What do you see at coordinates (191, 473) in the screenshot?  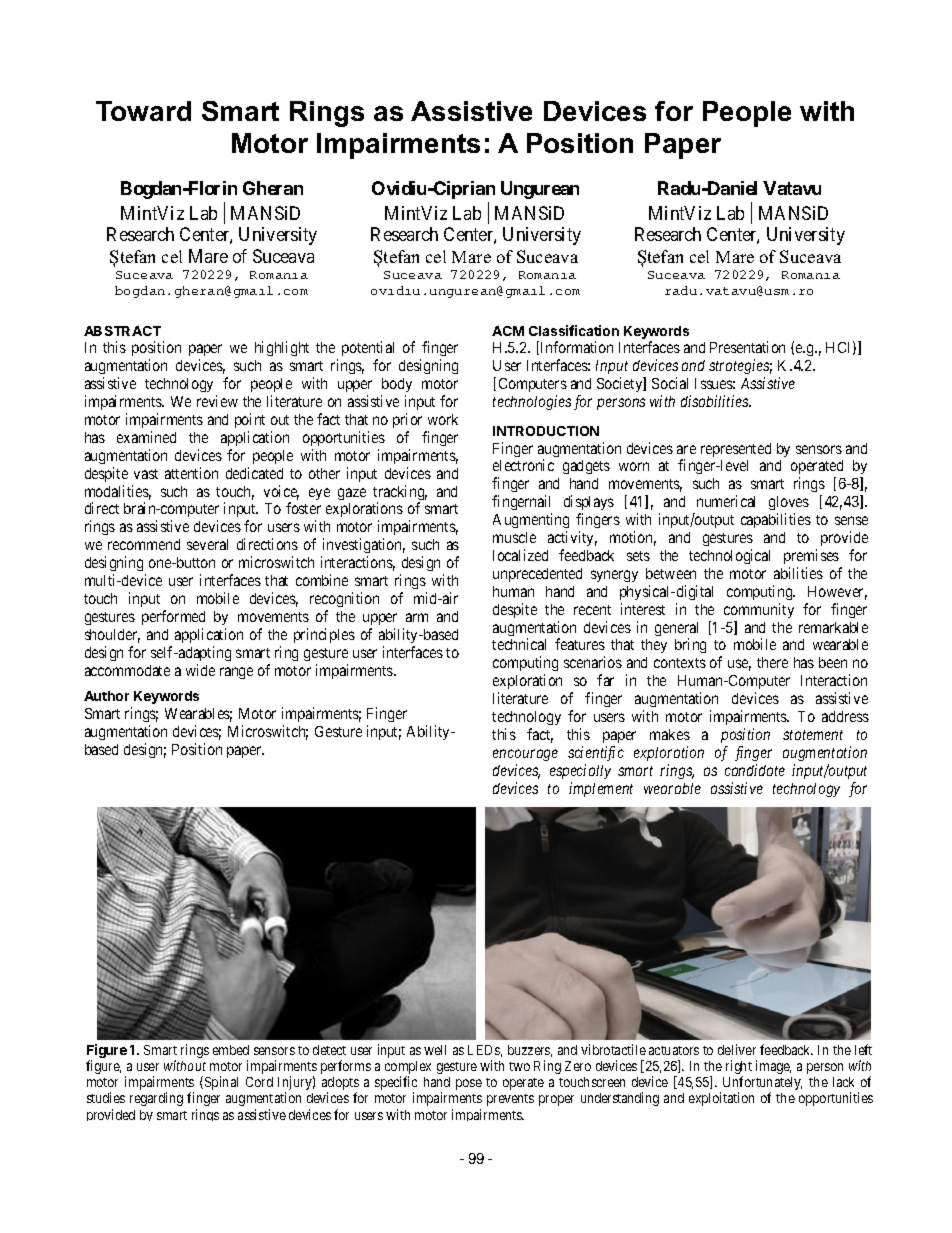 I see `attention` at bounding box center [191, 473].
